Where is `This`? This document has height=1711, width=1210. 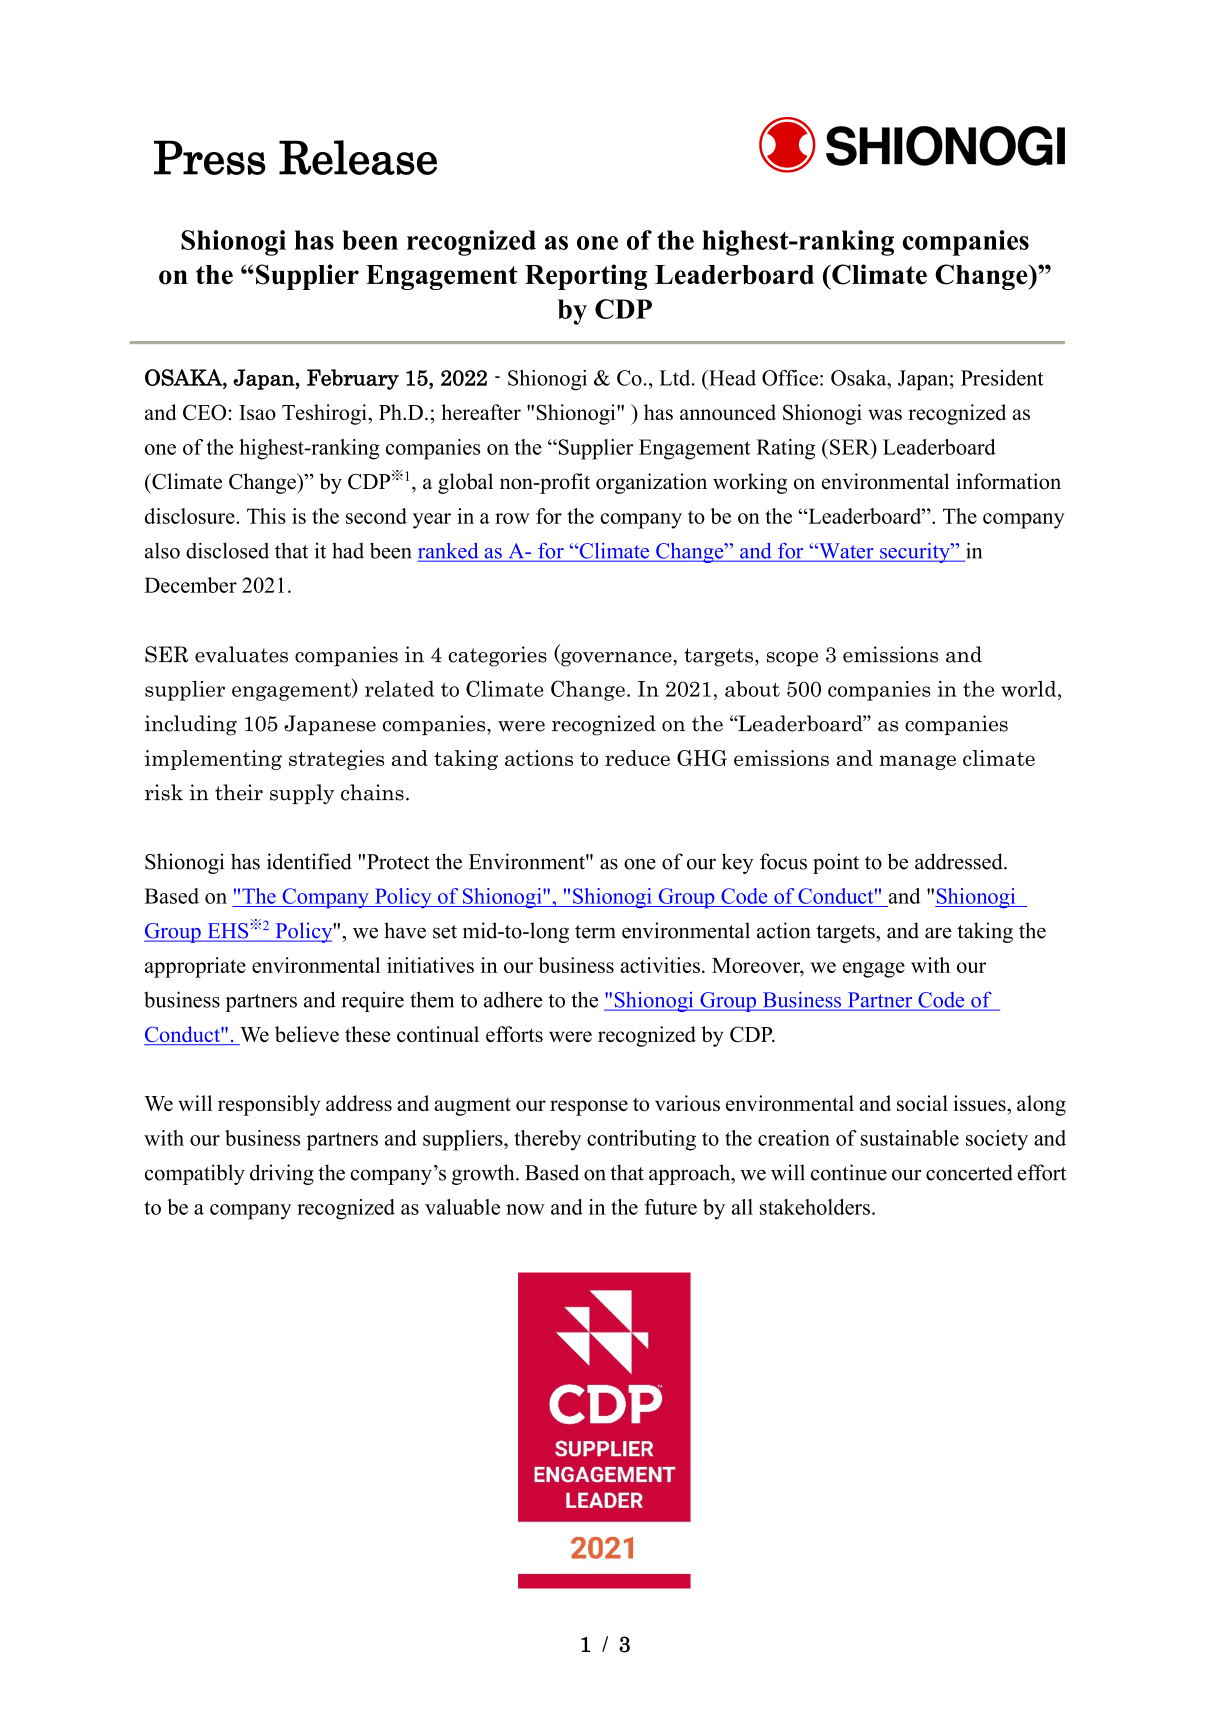 This is located at coordinates (266, 516).
